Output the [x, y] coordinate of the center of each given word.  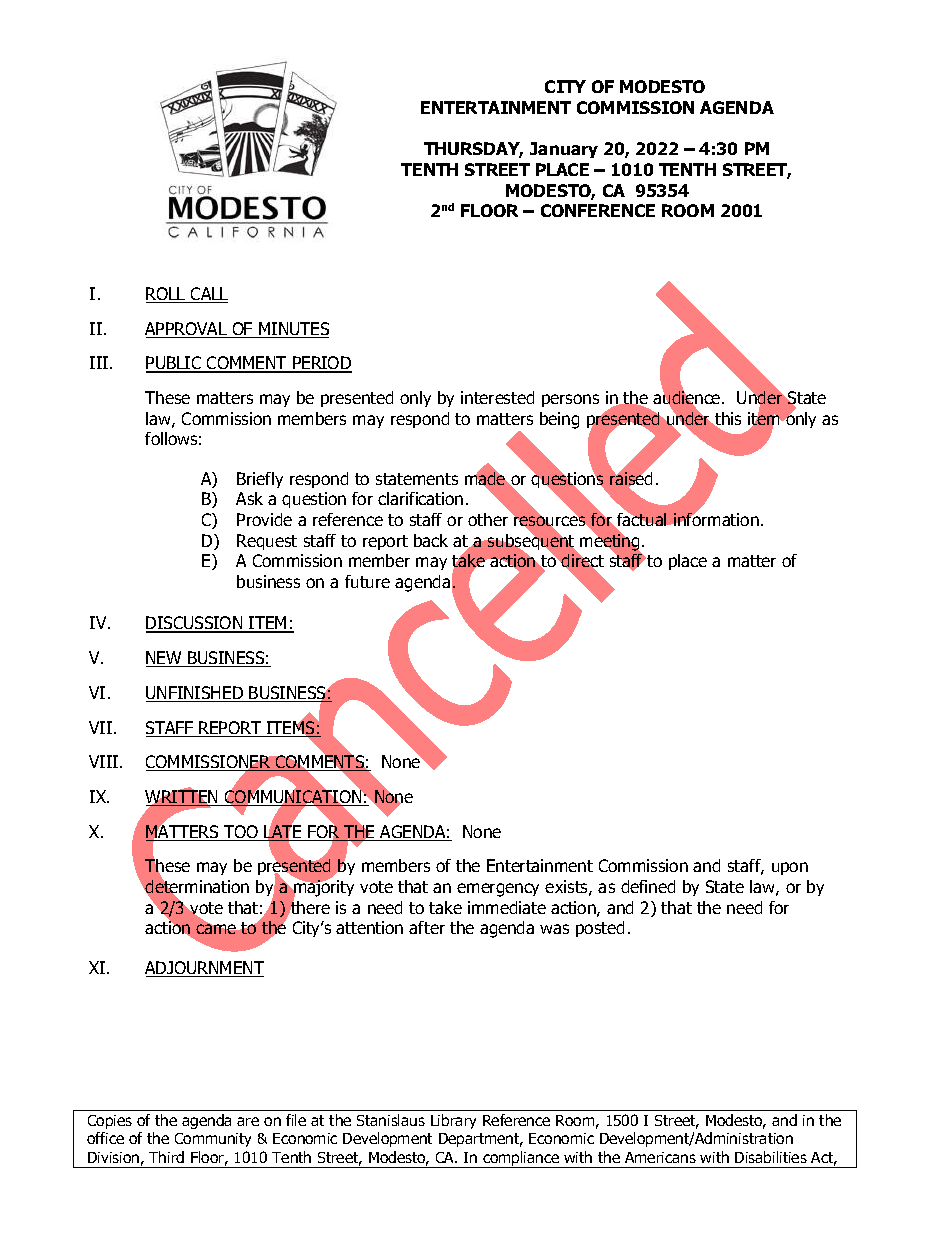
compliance [521, 1159]
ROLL [167, 295]
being [559, 420]
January [564, 150]
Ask [249, 498]
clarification [420, 498]
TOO [241, 833]
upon [790, 868]
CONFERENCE [598, 210]
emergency [498, 890]
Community [213, 1140]
